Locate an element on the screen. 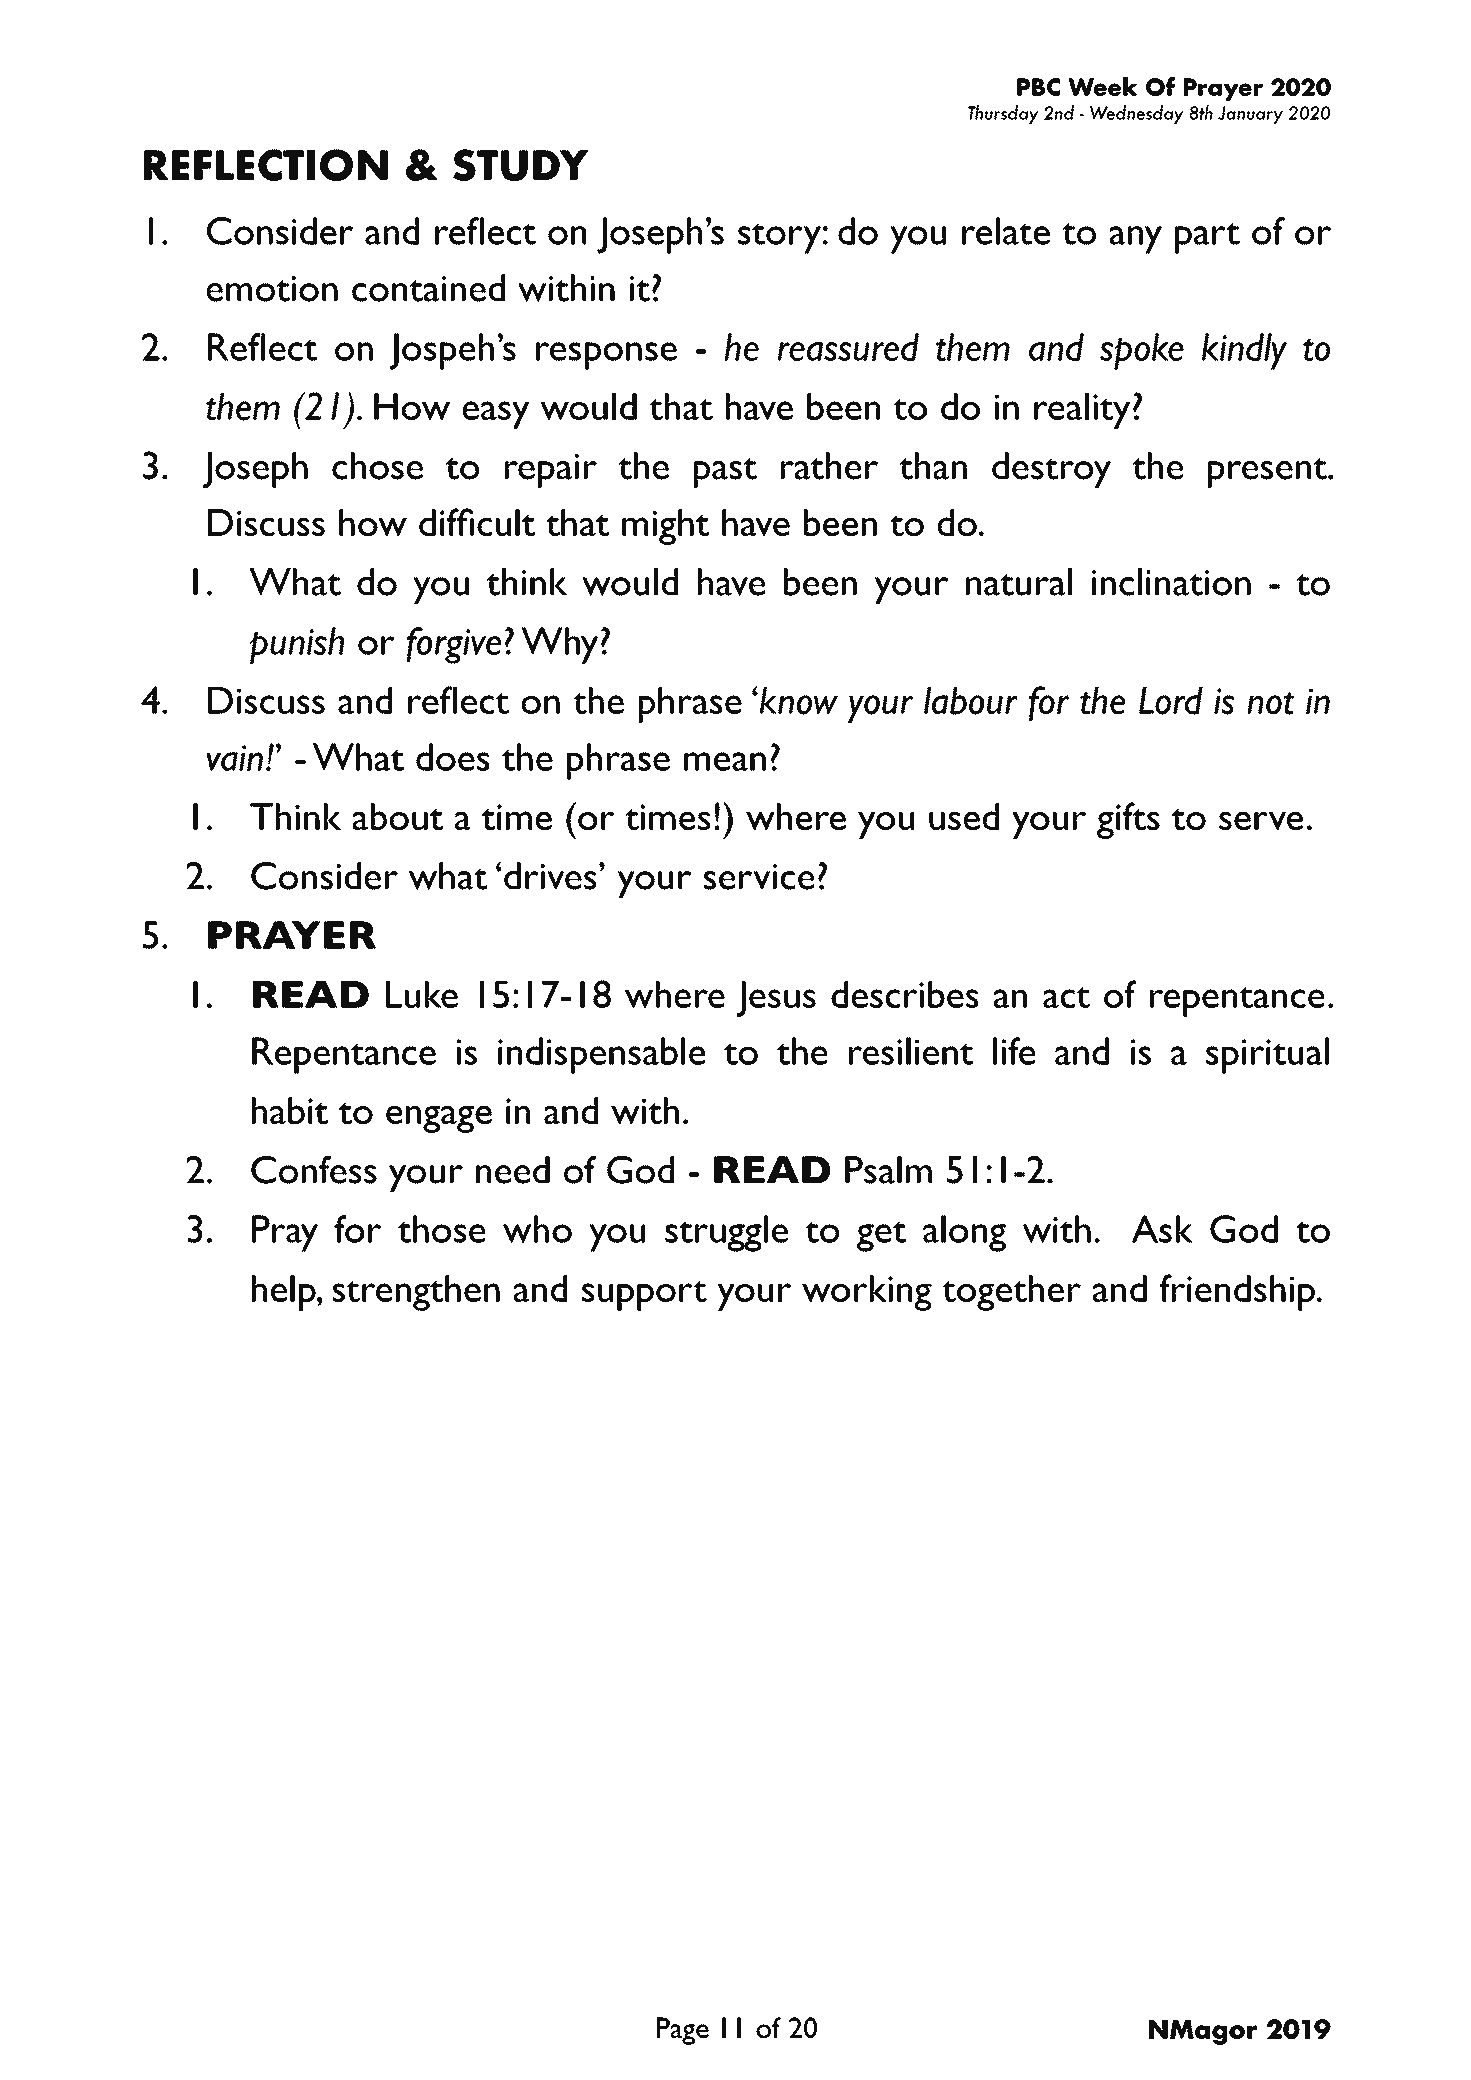  about is located at coordinates (397, 816).
